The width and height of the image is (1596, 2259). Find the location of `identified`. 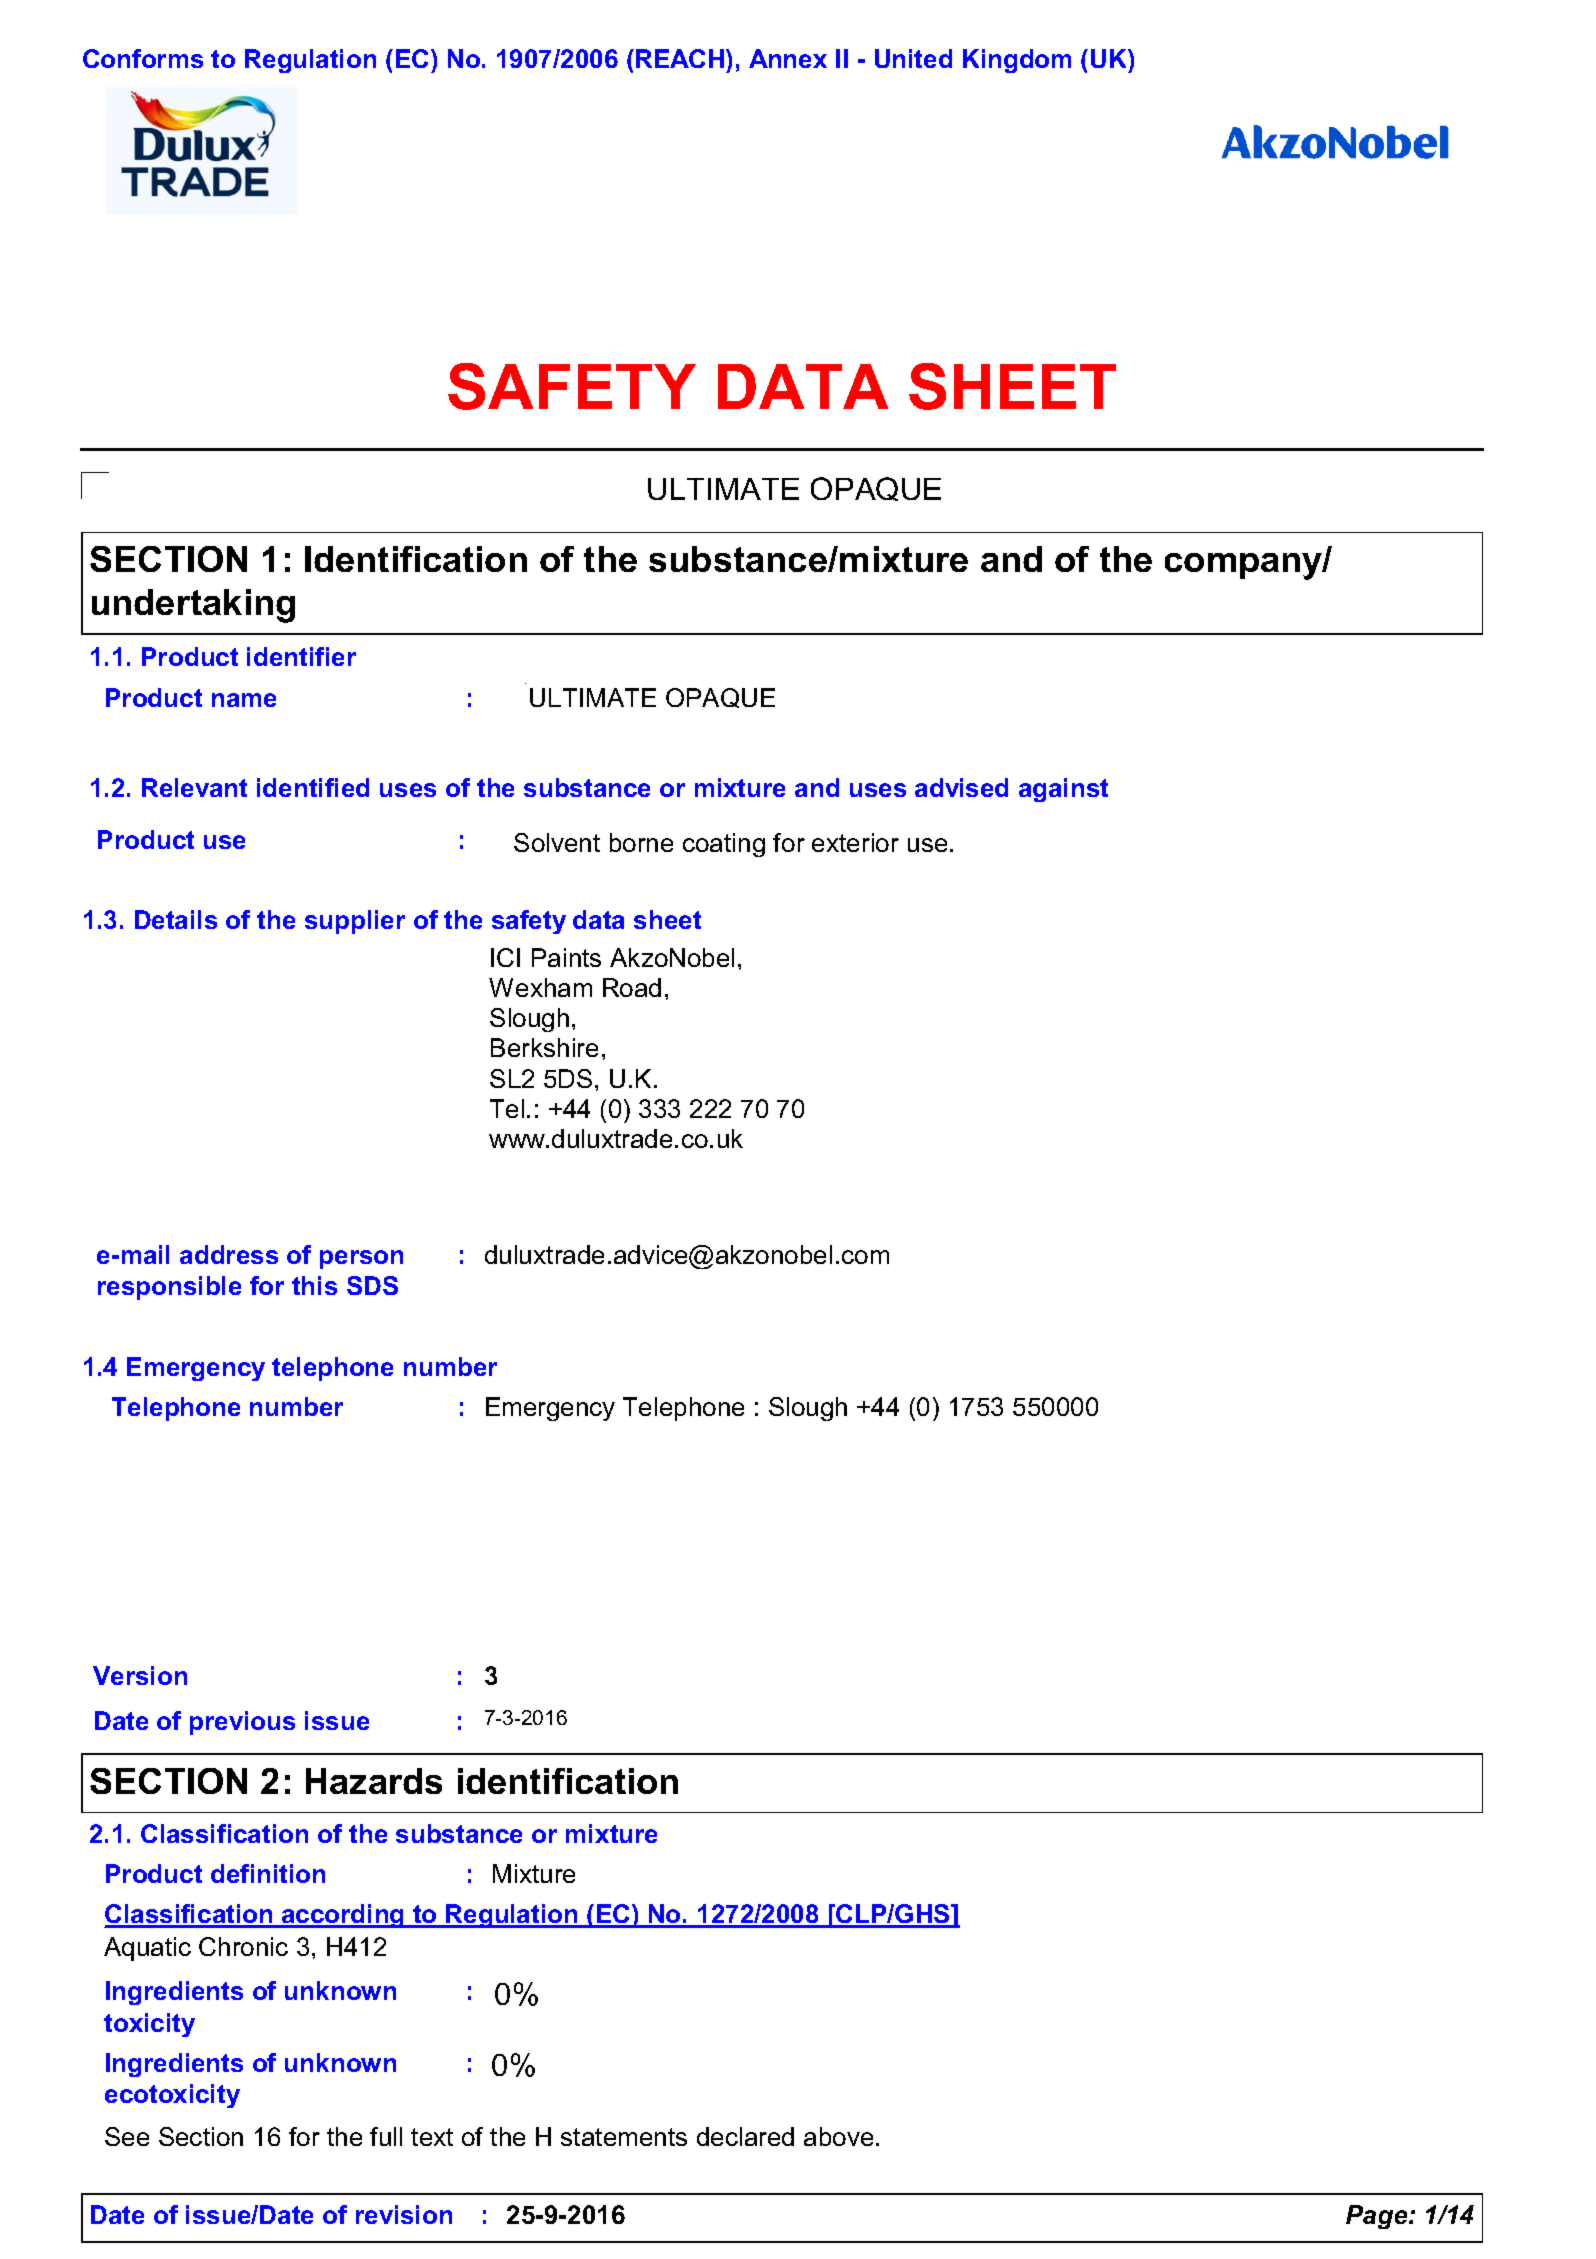

identified is located at coordinates (313, 787).
